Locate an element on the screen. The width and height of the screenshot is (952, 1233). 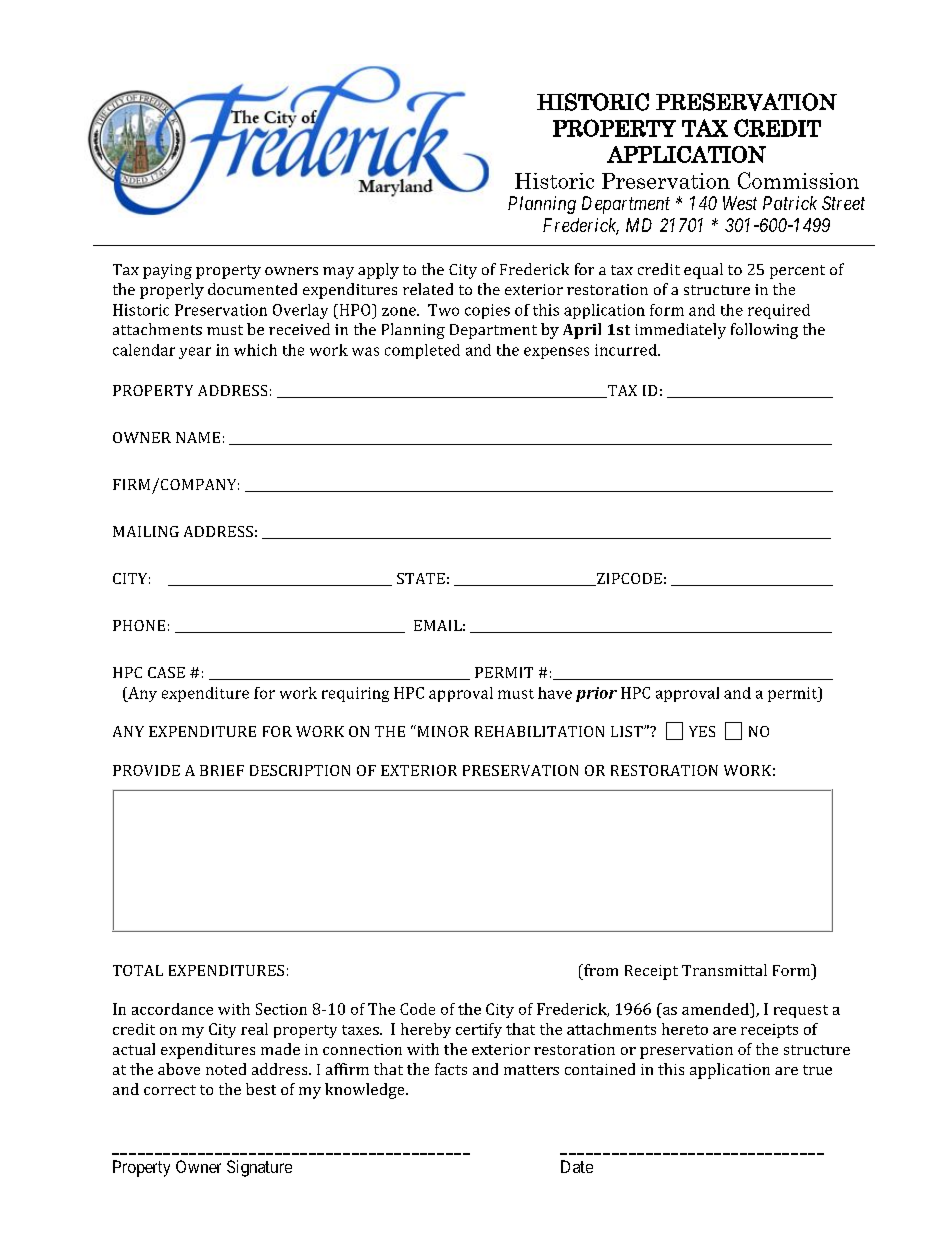
true is located at coordinates (817, 1070).
